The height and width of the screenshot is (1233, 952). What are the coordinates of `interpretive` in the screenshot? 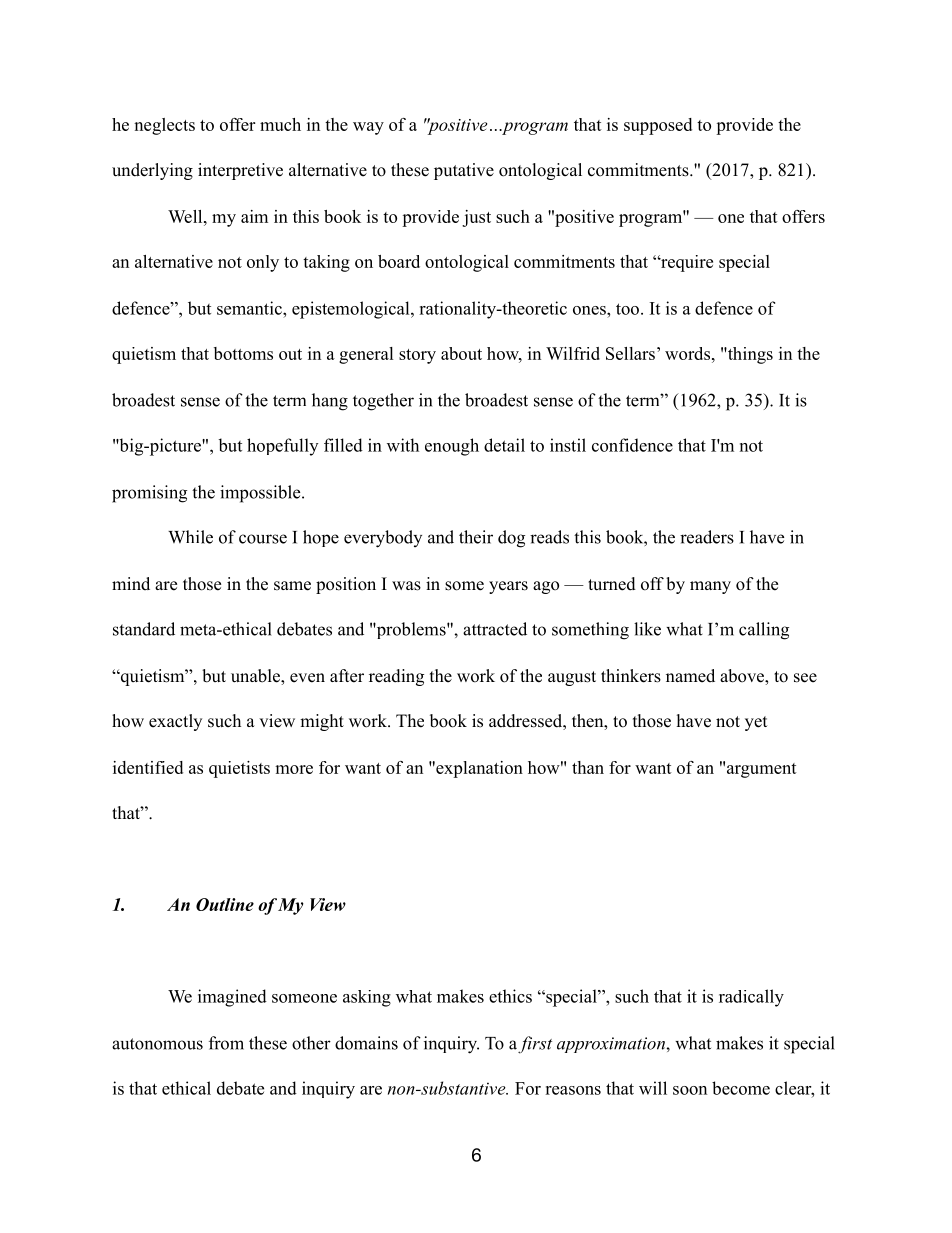 It's located at (240, 171).
